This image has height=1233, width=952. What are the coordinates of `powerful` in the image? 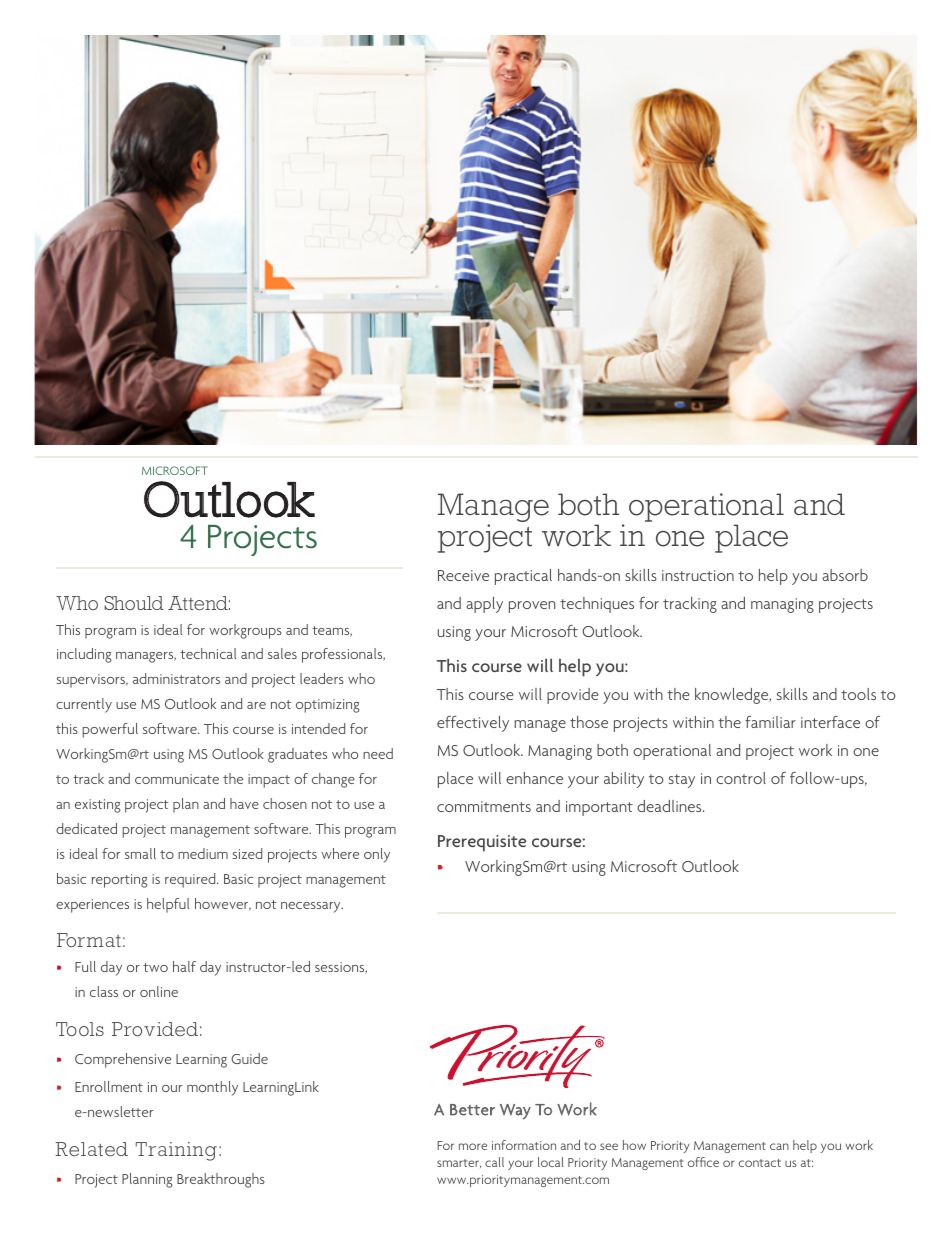 It's located at (110, 730).
